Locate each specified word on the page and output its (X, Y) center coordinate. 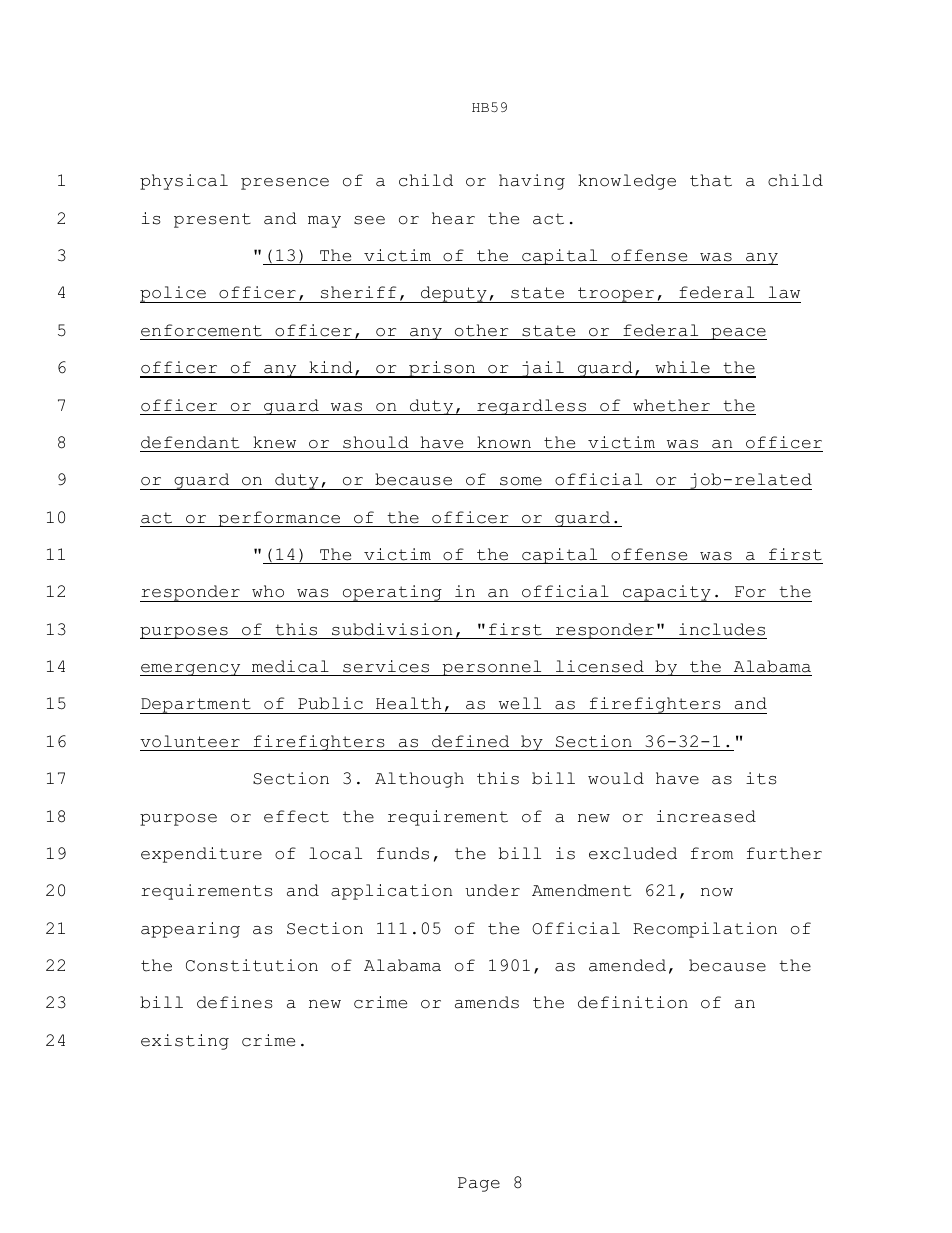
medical (290, 666)
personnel (492, 668)
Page (479, 1184)
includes (722, 629)
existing (185, 1042)
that (711, 180)
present (212, 220)
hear (453, 218)
